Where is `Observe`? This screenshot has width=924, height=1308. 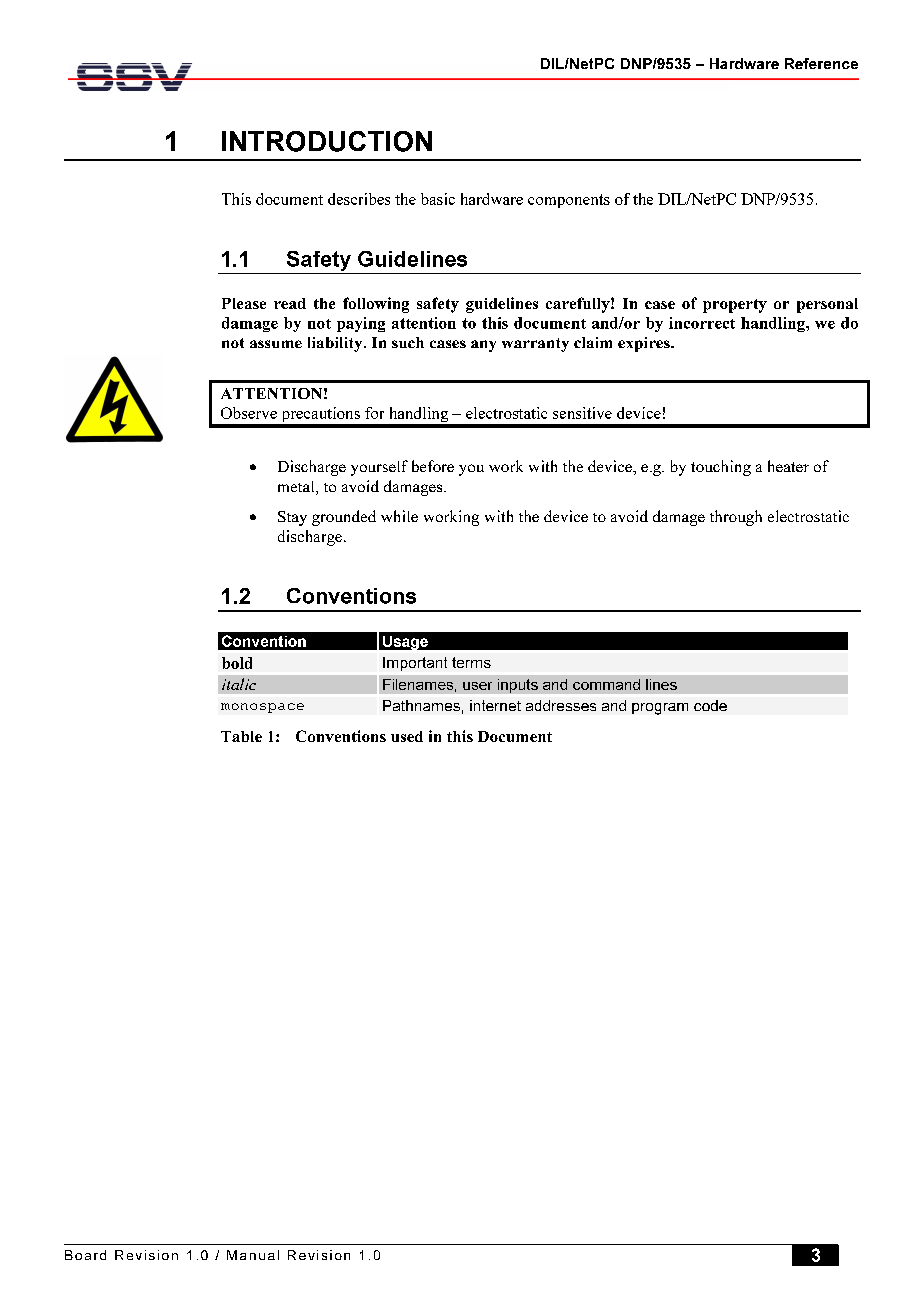 Observe is located at coordinates (249, 413).
